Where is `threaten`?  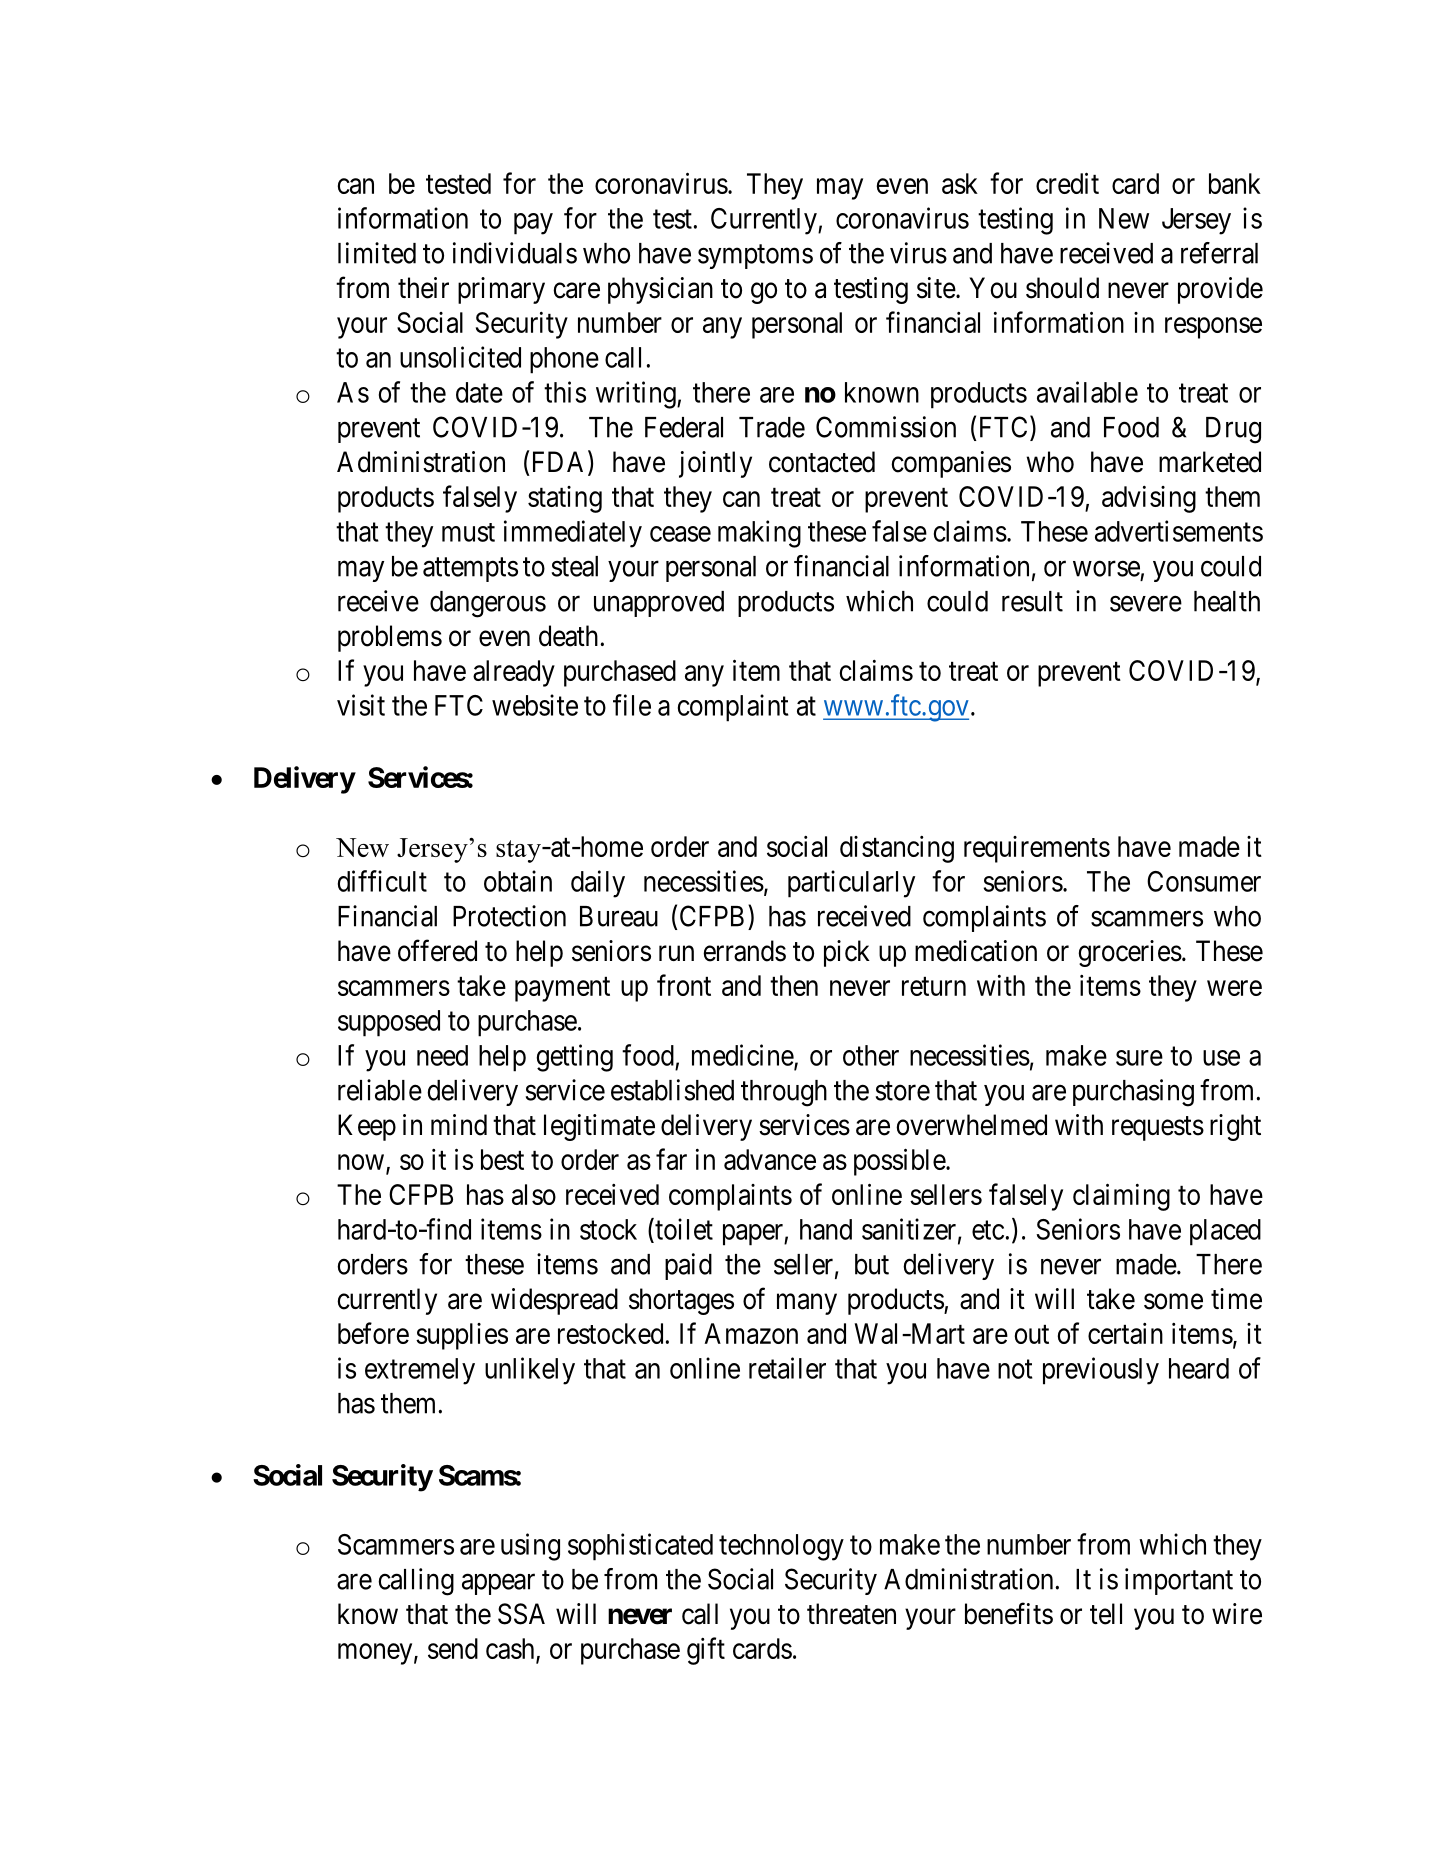
threaten is located at coordinates (851, 1614).
